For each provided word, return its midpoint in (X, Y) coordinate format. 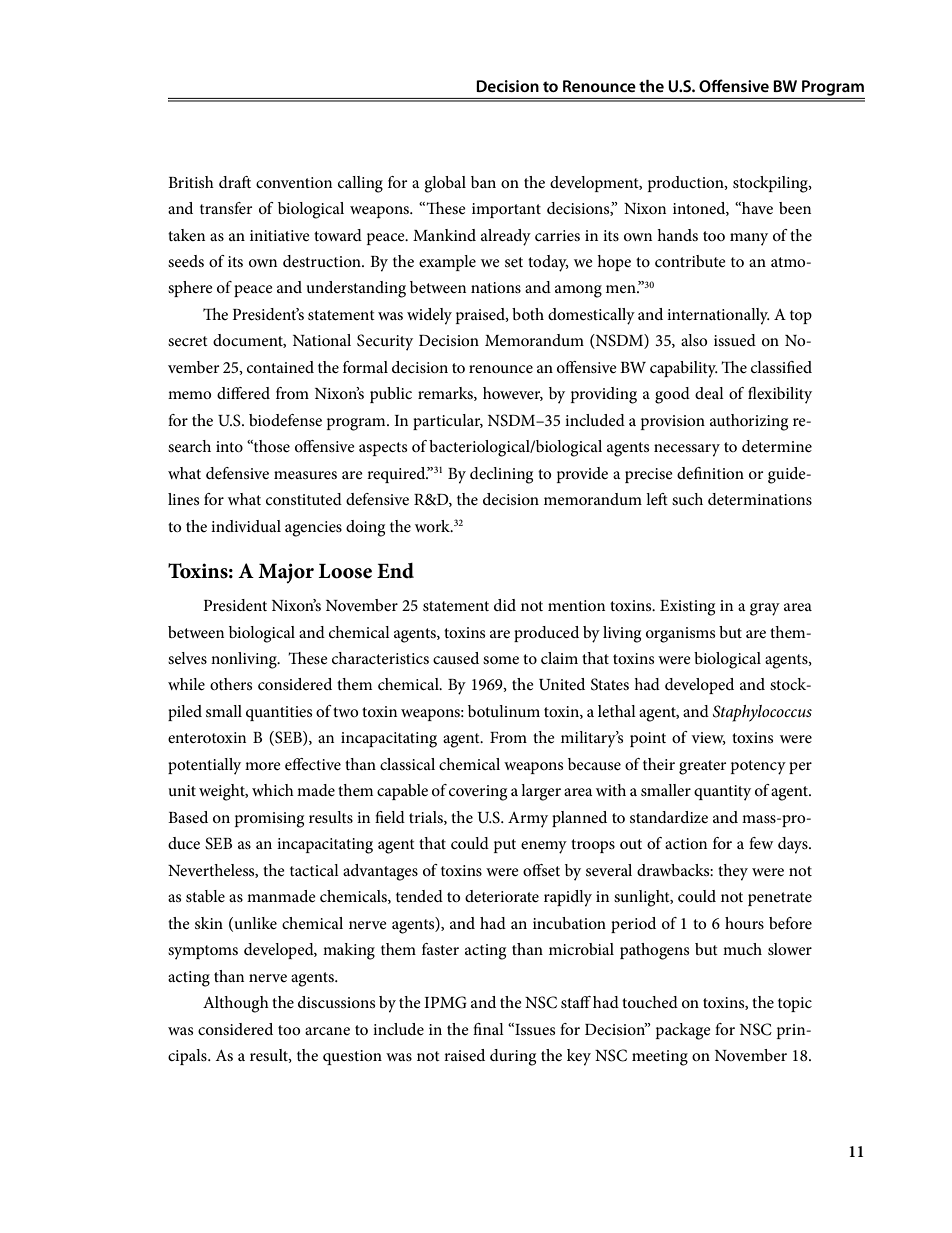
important (506, 210)
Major (286, 573)
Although (236, 1004)
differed (243, 393)
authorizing (749, 422)
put (505, 846)
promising (269, 820)
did (505, 605)
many (749, 239)
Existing (687, 608)
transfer (226, 208)
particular (448, 422)
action (686, 843)
